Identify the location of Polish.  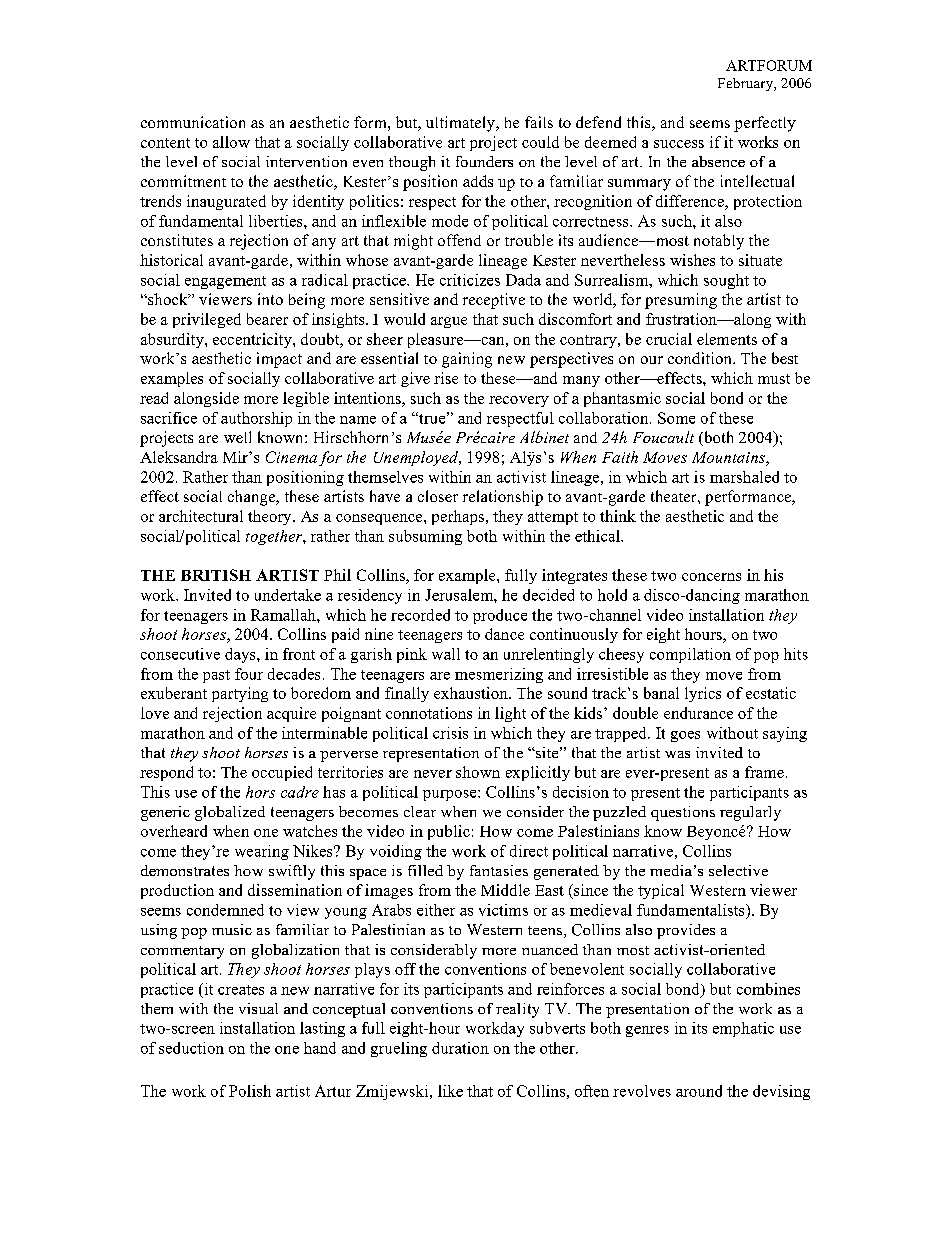
(250, 1091).
